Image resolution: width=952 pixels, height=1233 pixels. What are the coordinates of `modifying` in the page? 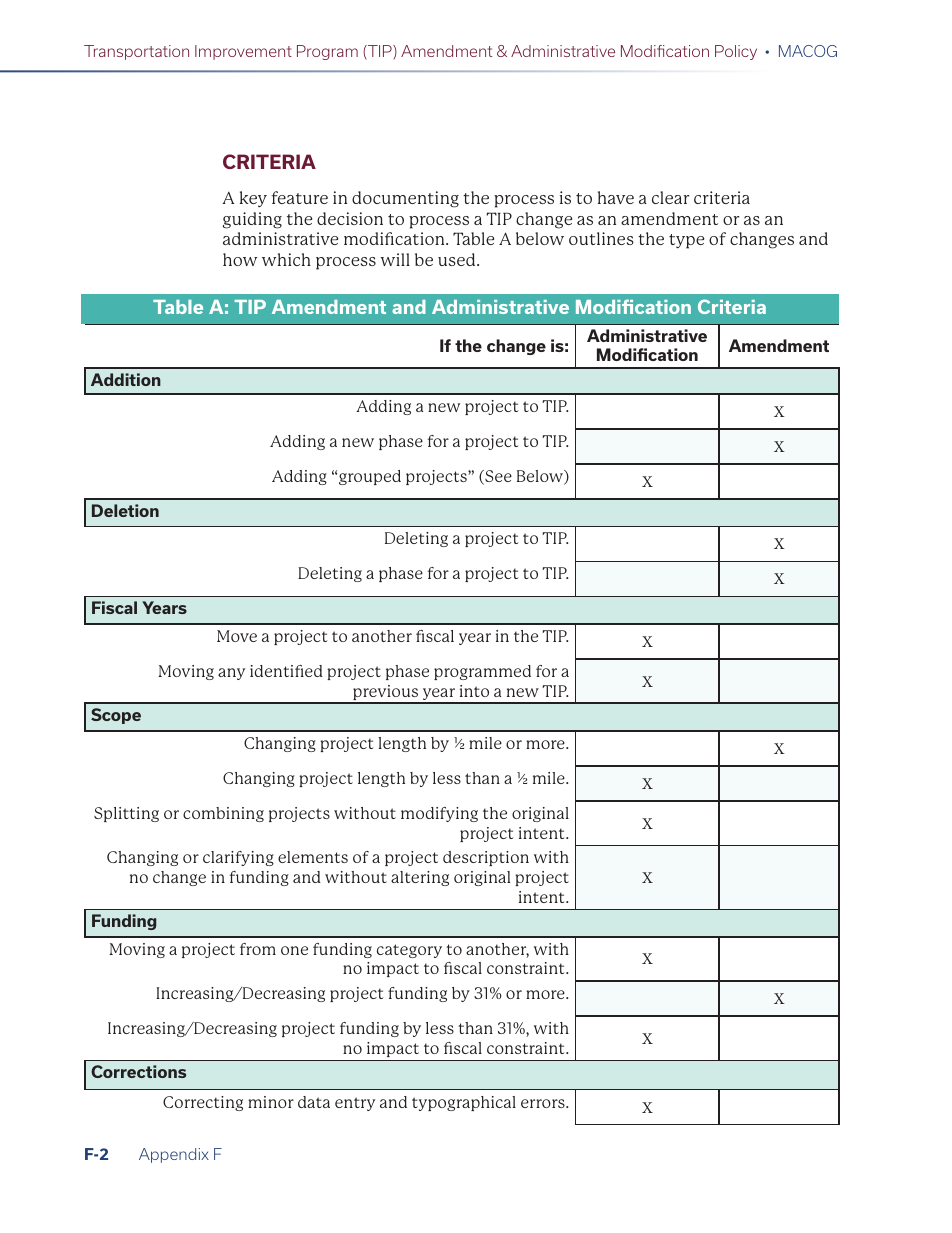 It's located at (439, 814).
